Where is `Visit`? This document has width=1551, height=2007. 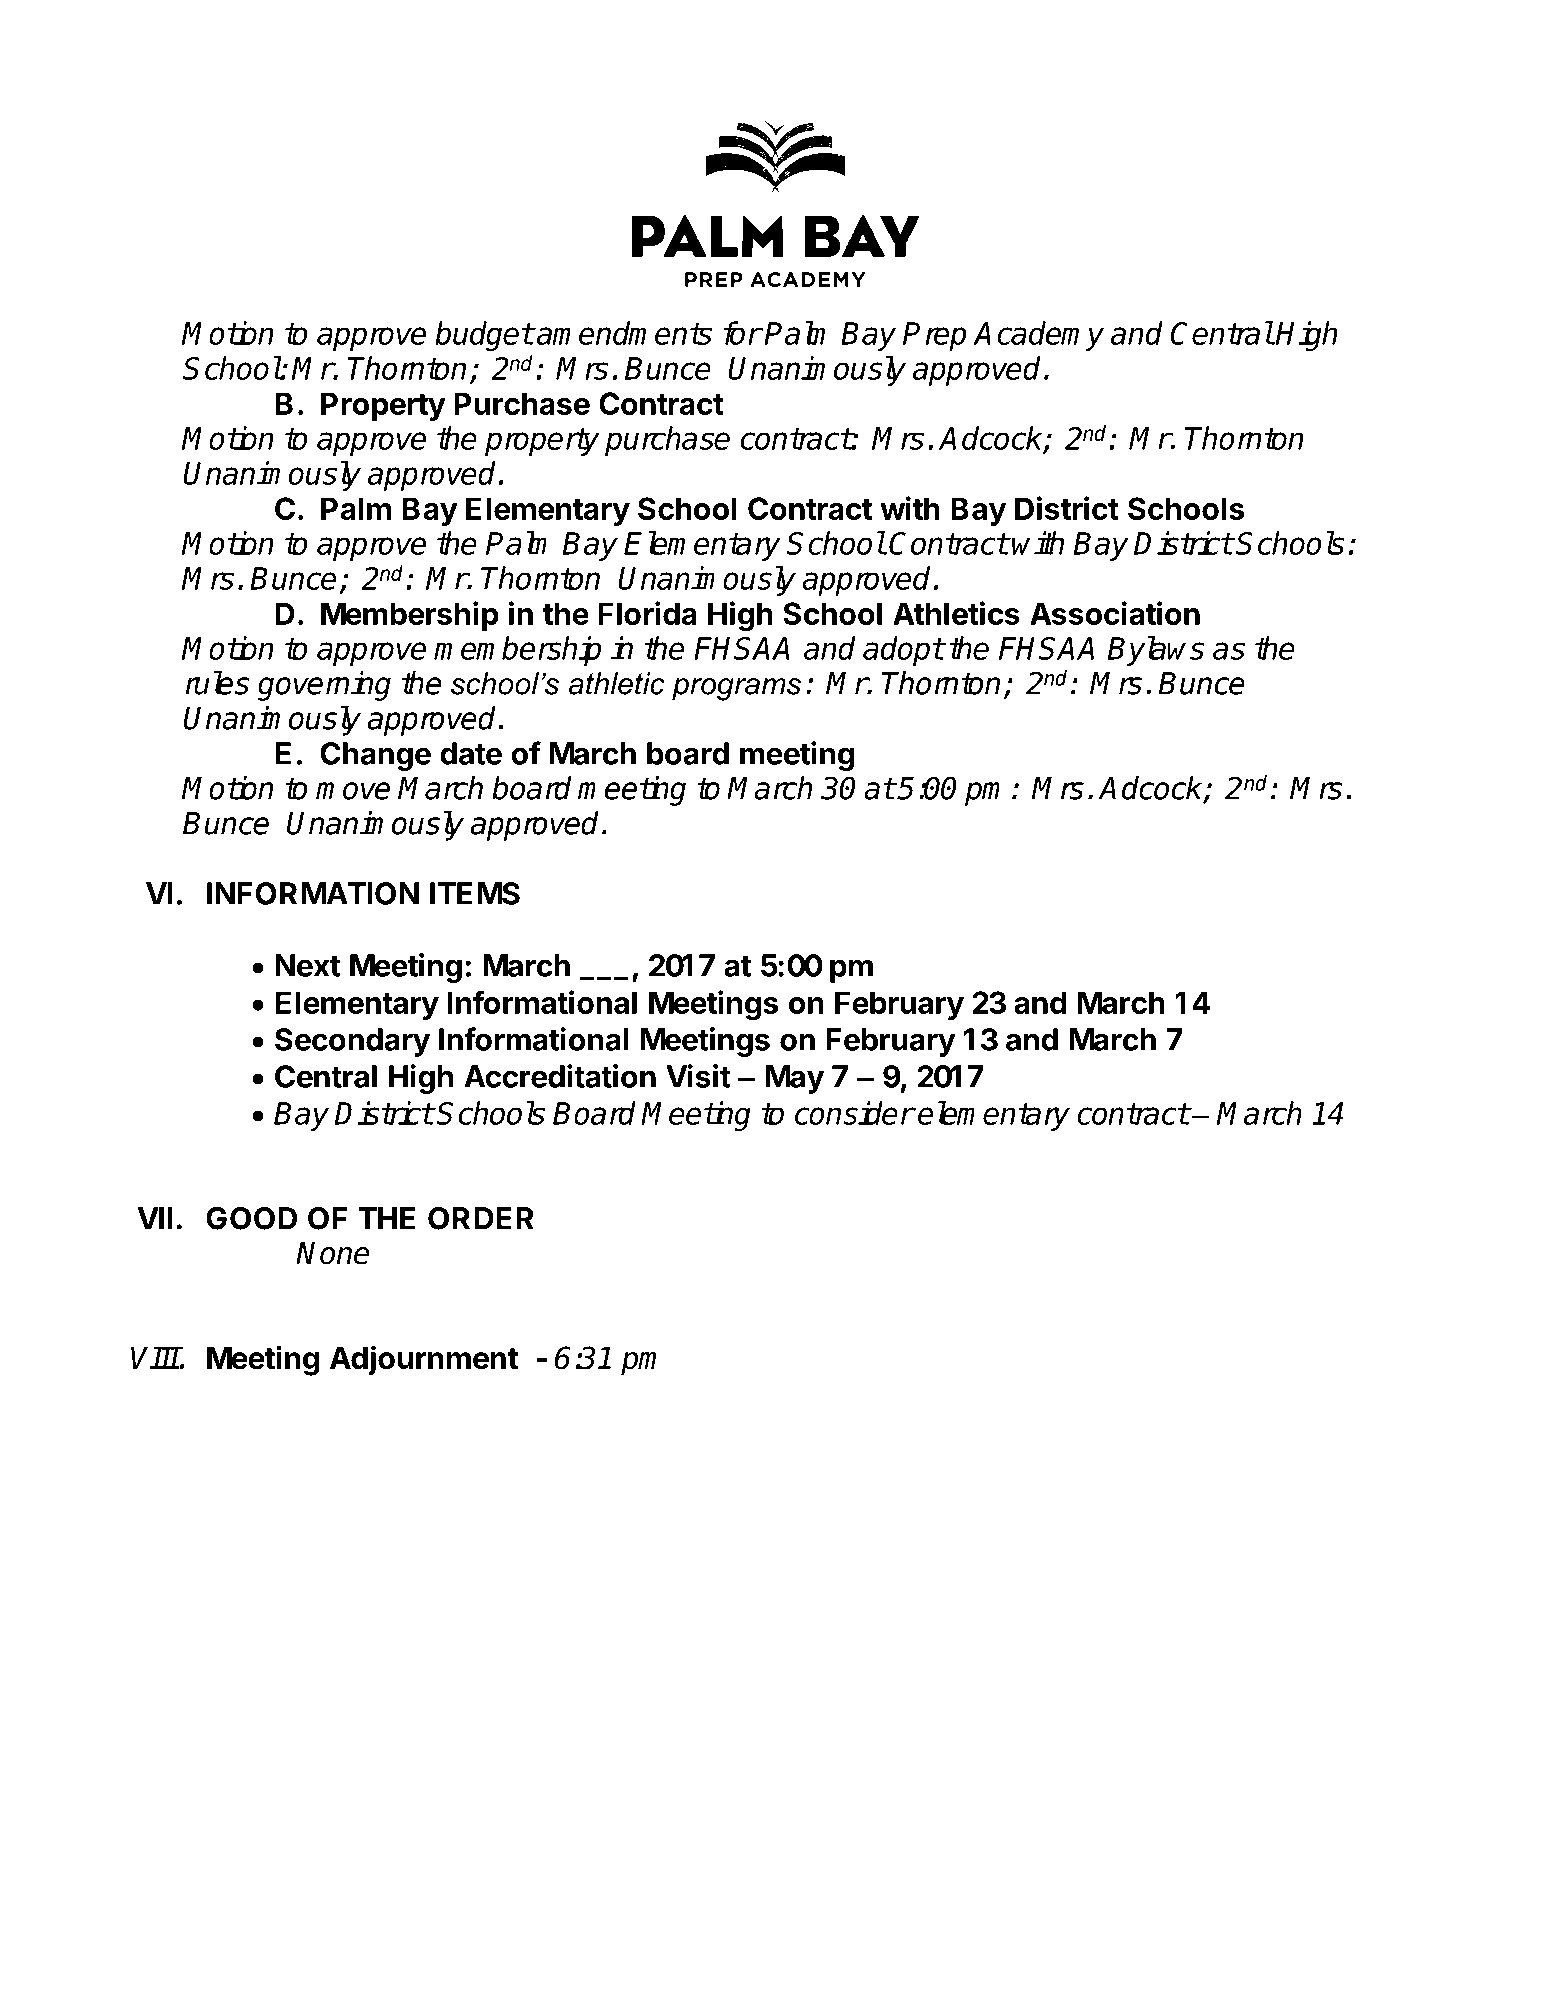 Visit is located at coordinates (698, 1076).
